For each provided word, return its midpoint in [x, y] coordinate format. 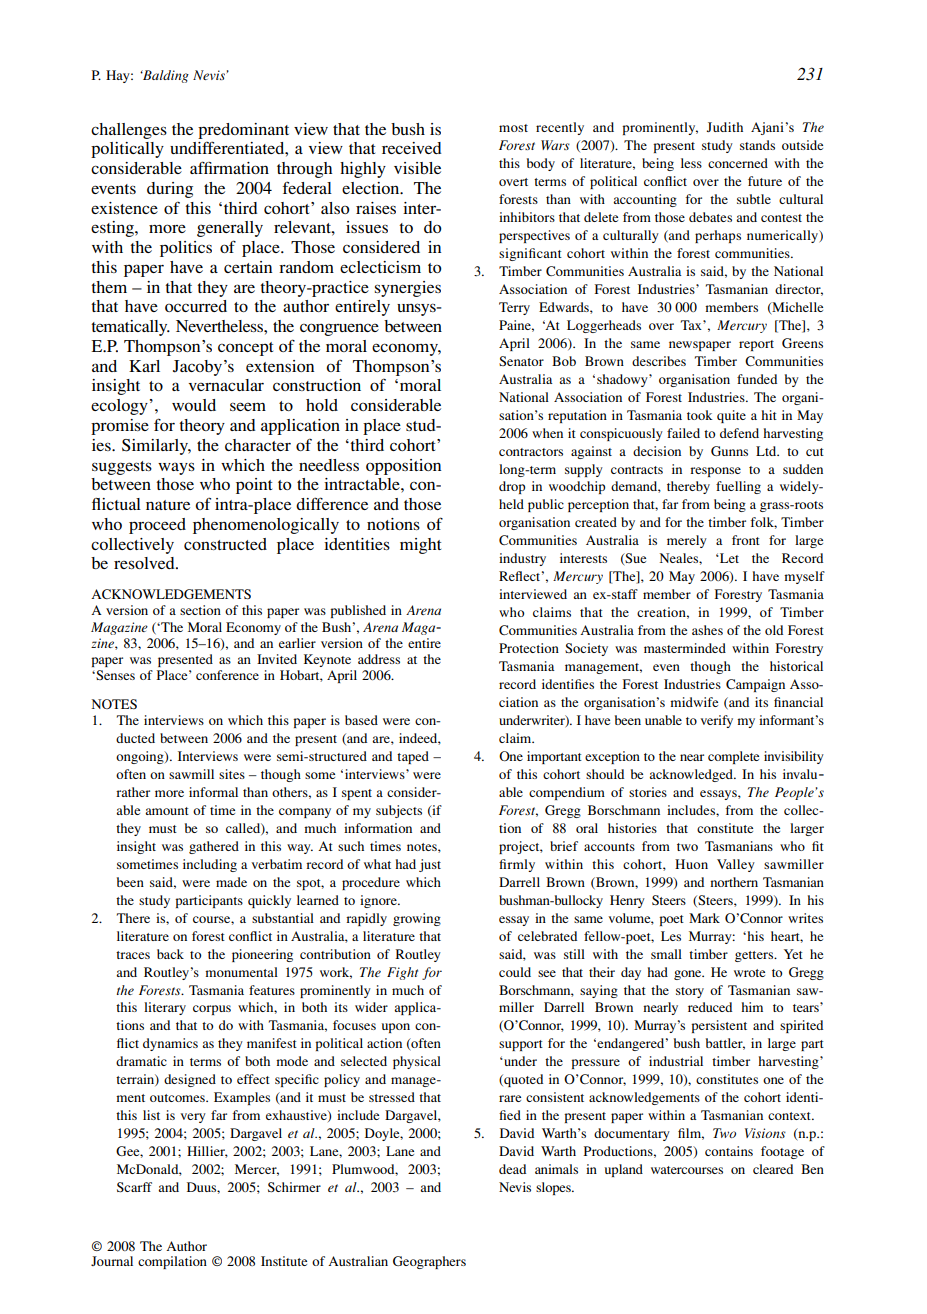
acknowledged [692, 775]
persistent [719, 1026]
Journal [112, 1261]
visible [417, 168]
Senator [521, 361]
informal [213, 792]
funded [757, 379]
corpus [212, 1010]
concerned [738, 163]
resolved [145, 563]
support [521, 1045]
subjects [399, 811]
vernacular [226, 385]
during [170, 190]
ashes [707, 630]
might [420, 546]
